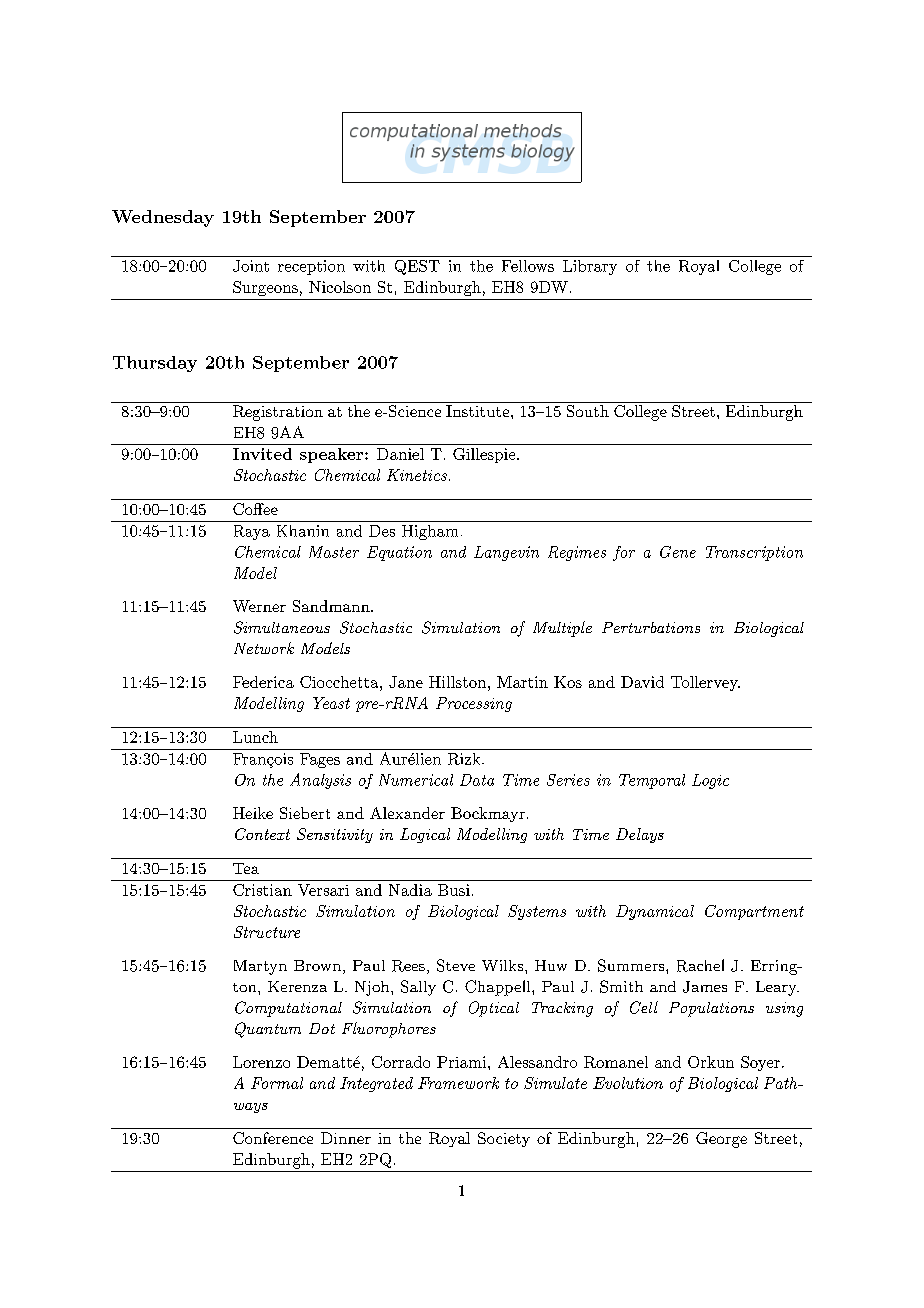 The image size is (924, 1308). What do you see at coordinates (528, 266) in the screenshot?
I see `Fellows` at bounding box center [528, 266].
